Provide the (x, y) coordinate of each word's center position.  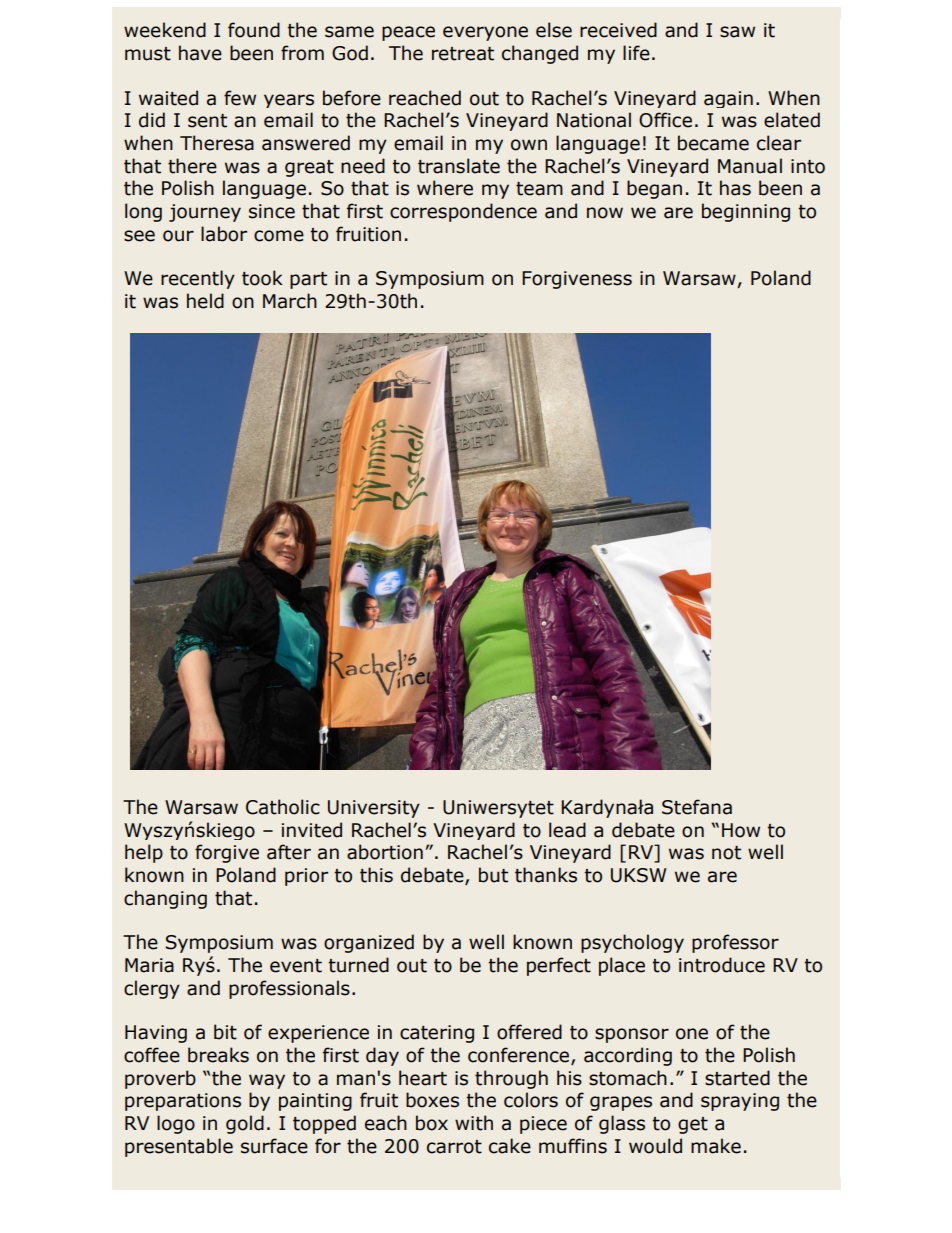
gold (245, 1124)
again (728, 99)
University (374, 809)
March (290, 301)
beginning (746, 212)
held (205, 301)
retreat (463, 54)
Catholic (283, 807)
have (200, 53)
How (741, 830)
